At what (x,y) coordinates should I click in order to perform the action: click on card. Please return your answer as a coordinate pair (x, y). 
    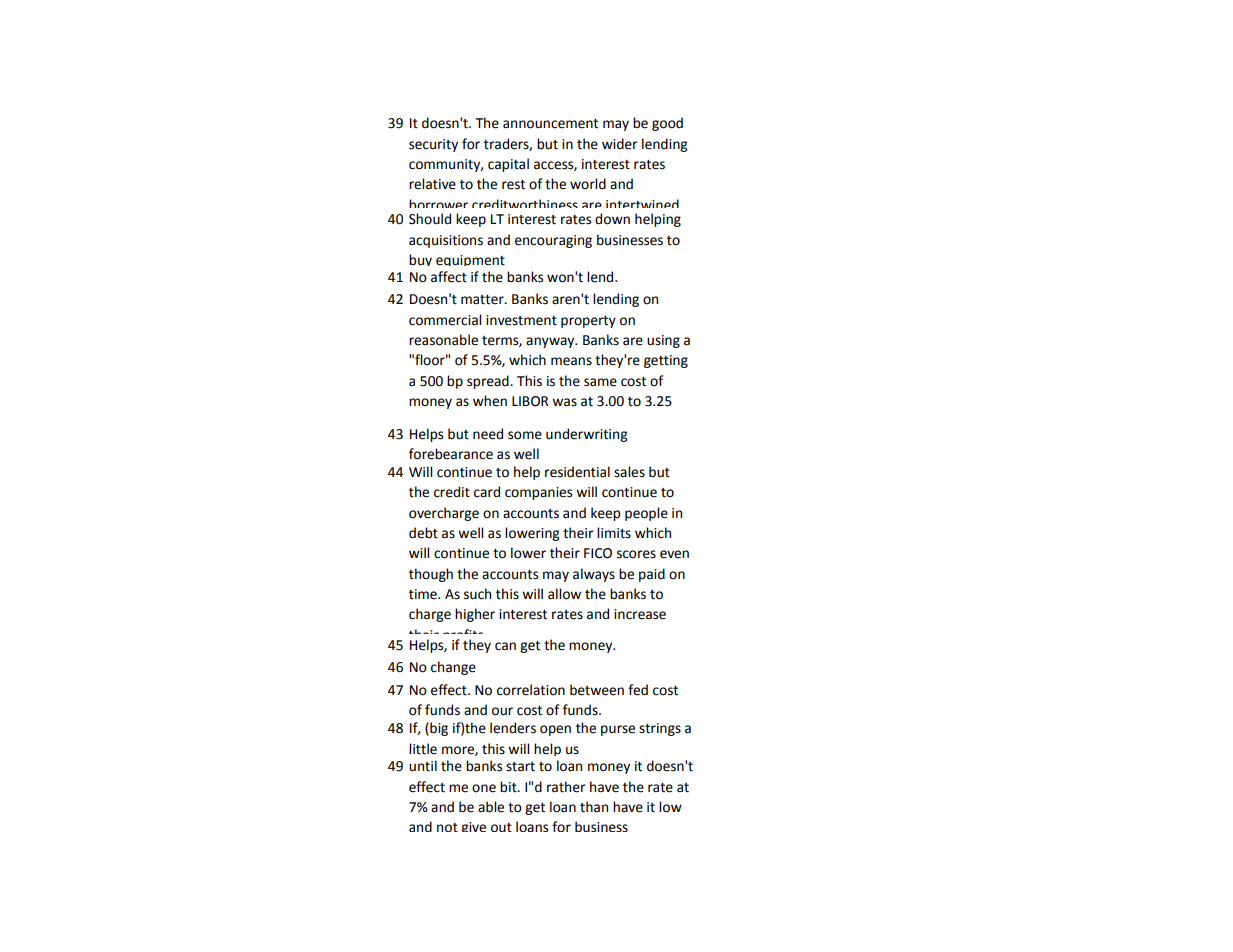
    Looking at the image, I should click on (487, 492).
